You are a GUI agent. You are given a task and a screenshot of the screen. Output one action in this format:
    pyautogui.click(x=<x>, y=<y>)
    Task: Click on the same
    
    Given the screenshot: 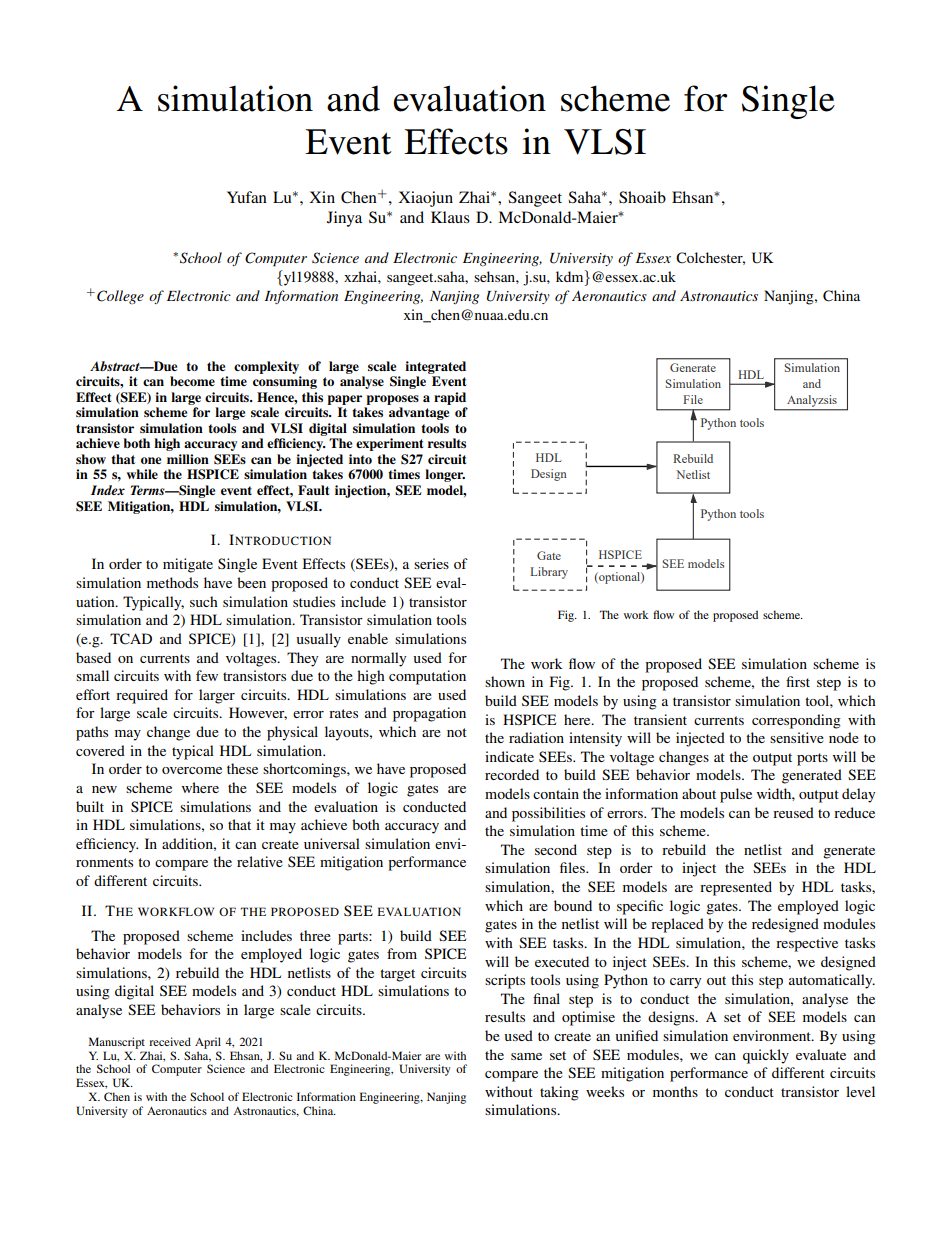 What is the action you would take?
    pyautogui.click(x=526, y=1056)
